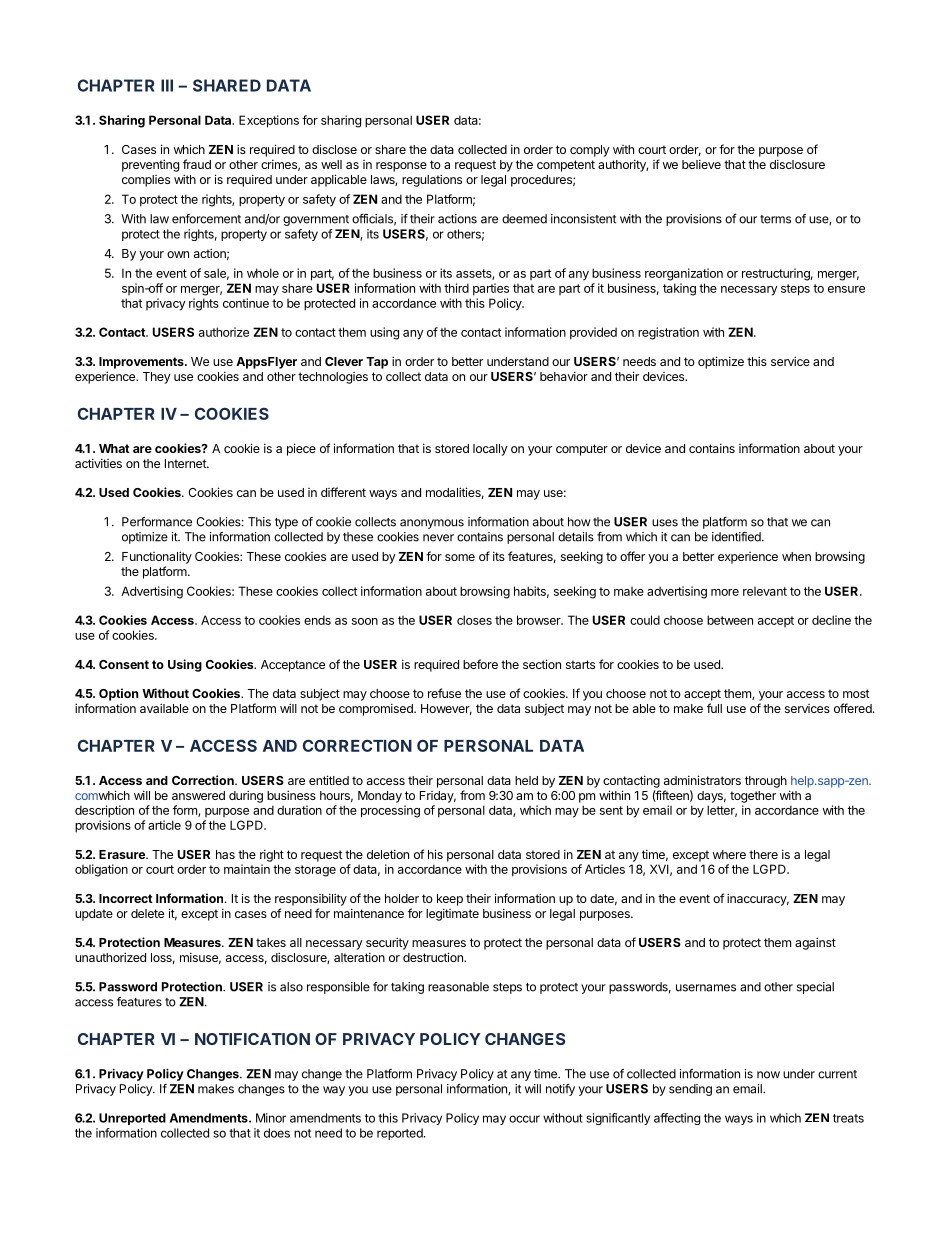 The height and width of the screenshot is (1233, 952). What do you see at coordinates (432, 180) in the screenshot?
I see `regulations` at bounding box center [432, 180].
